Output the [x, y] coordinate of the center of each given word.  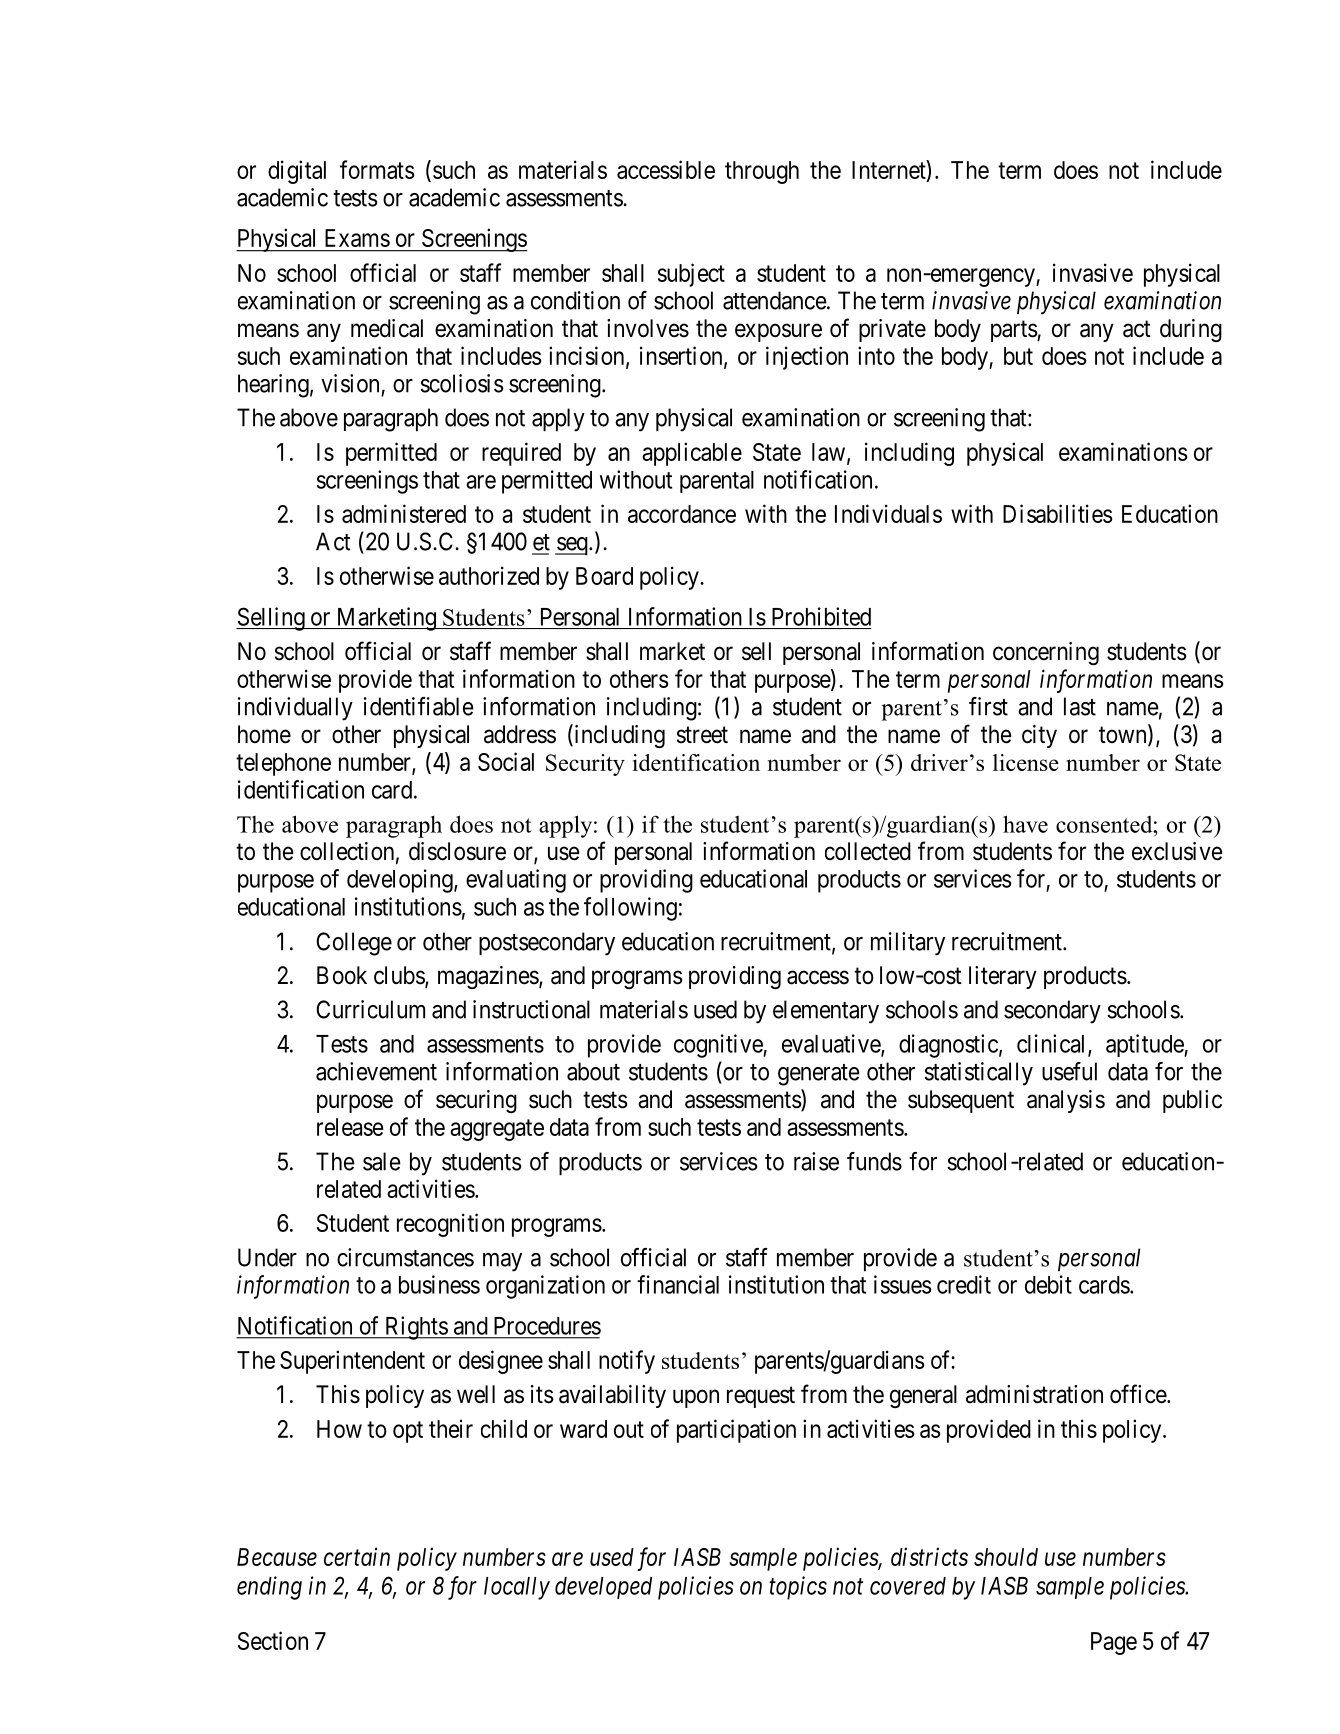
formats [377, 169]
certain [357, 1557]
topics [798, 1588]
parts [1014, 331]
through [762, 172]
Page [1114, 1643]
